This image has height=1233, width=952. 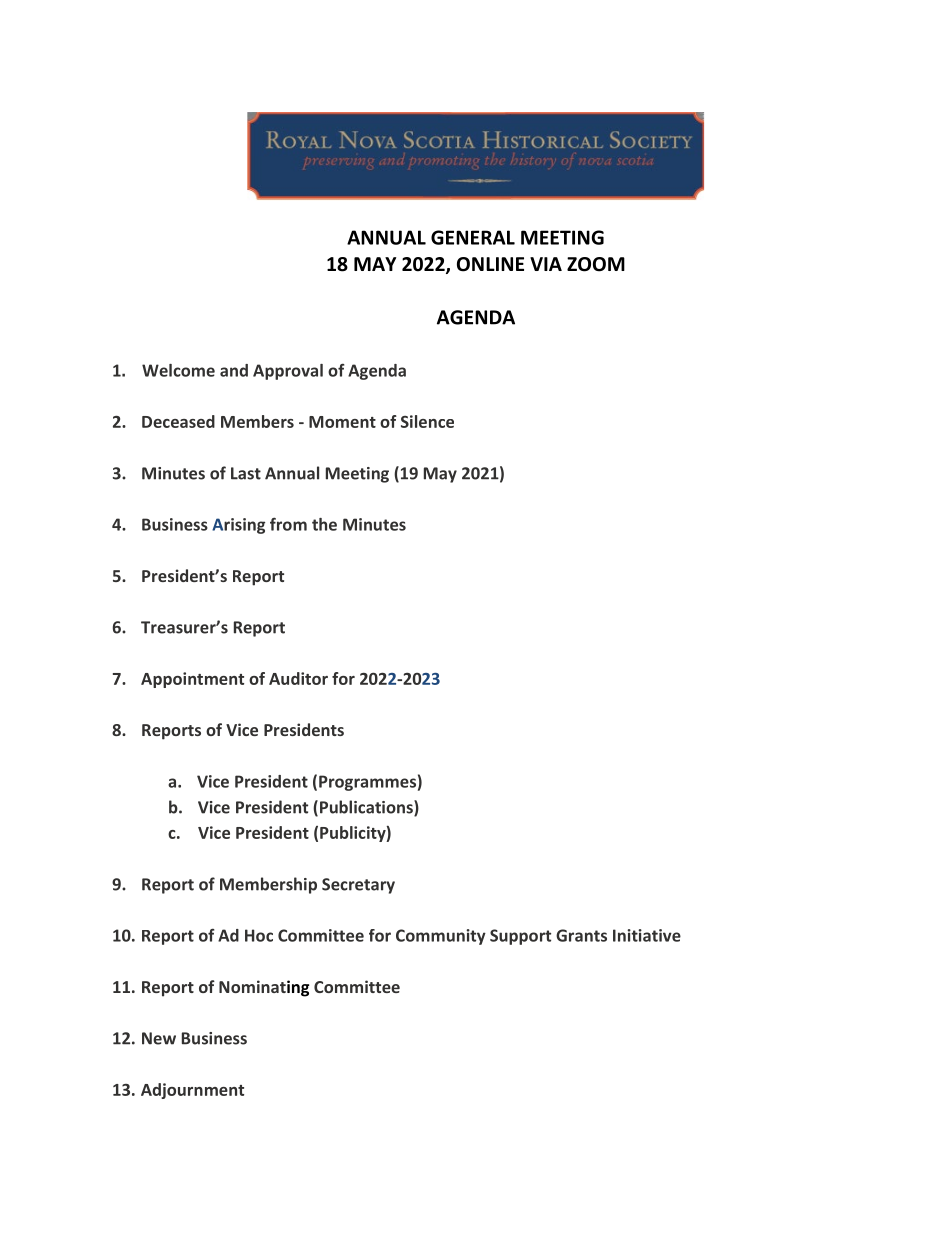 I want to click on the, so click(x=324, y=524).
